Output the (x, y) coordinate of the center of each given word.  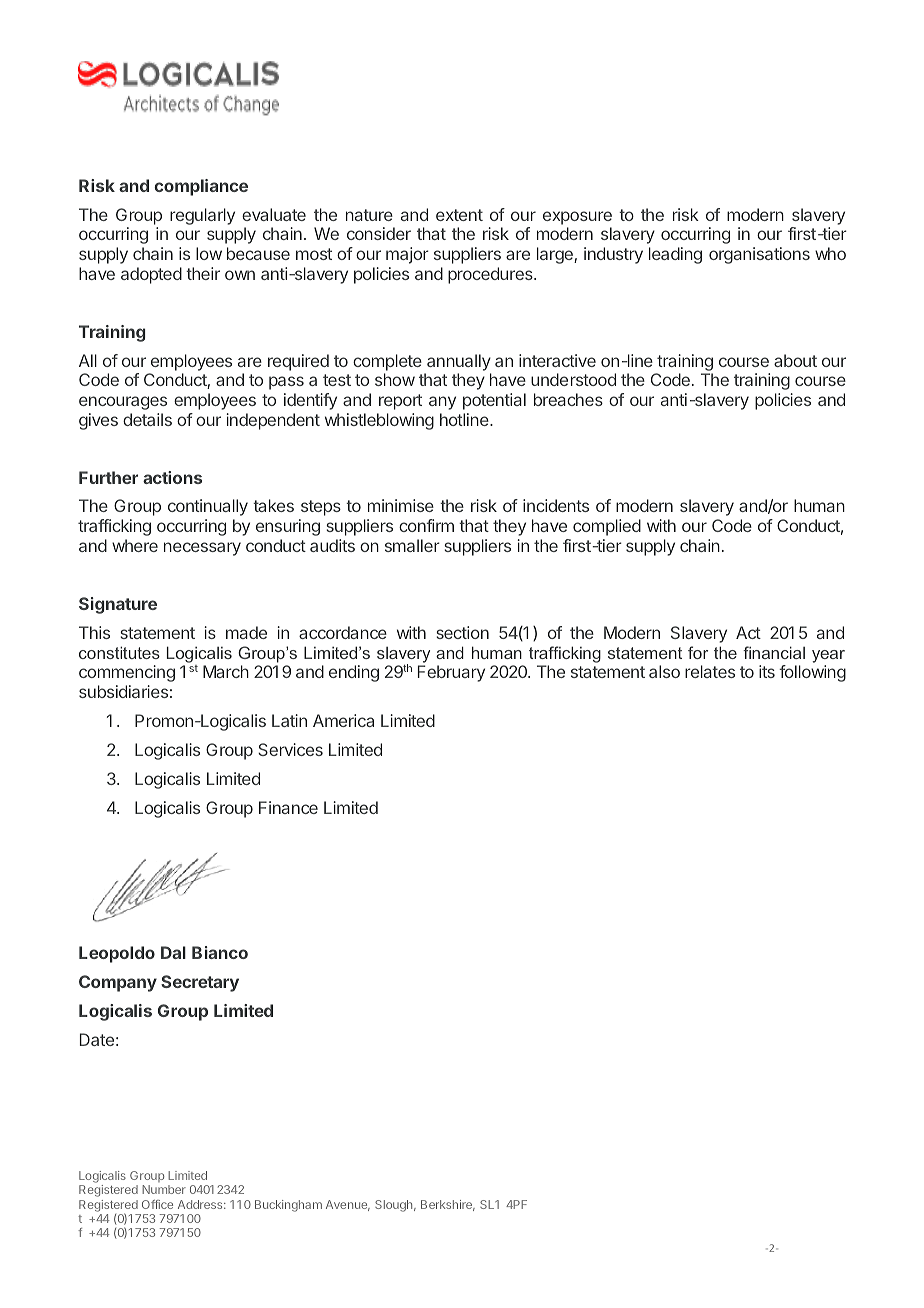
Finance (288, 807)
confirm (426, 525)
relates (710, 671)
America (343, 720)
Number (164, 1189)
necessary (202, 549)
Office (157, 1204)
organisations (759, 255)
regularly (202, 216)
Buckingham (288, 1206)
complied (607, 527)
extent (459, 215)
